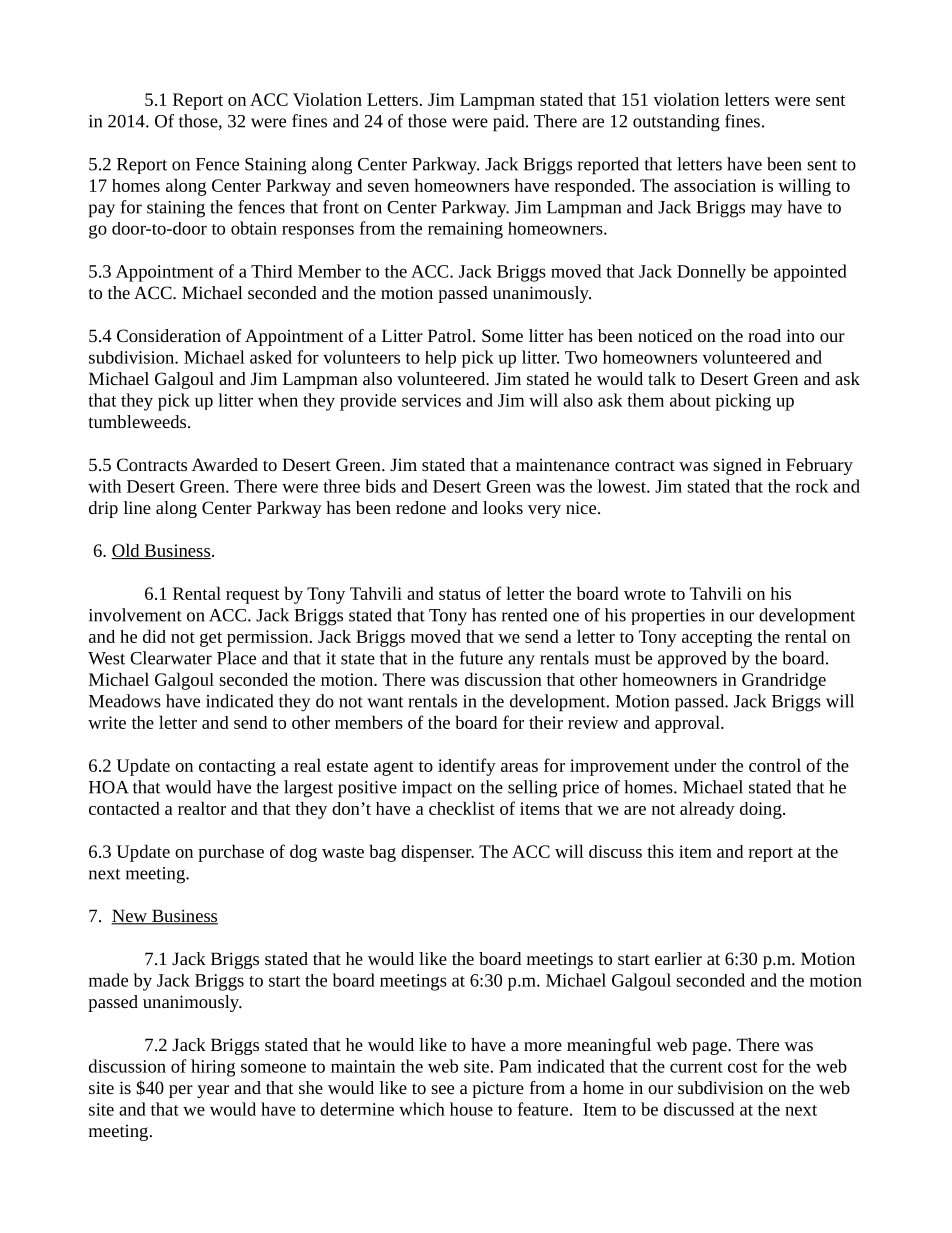  I want to click on under, so click(695, 765).
